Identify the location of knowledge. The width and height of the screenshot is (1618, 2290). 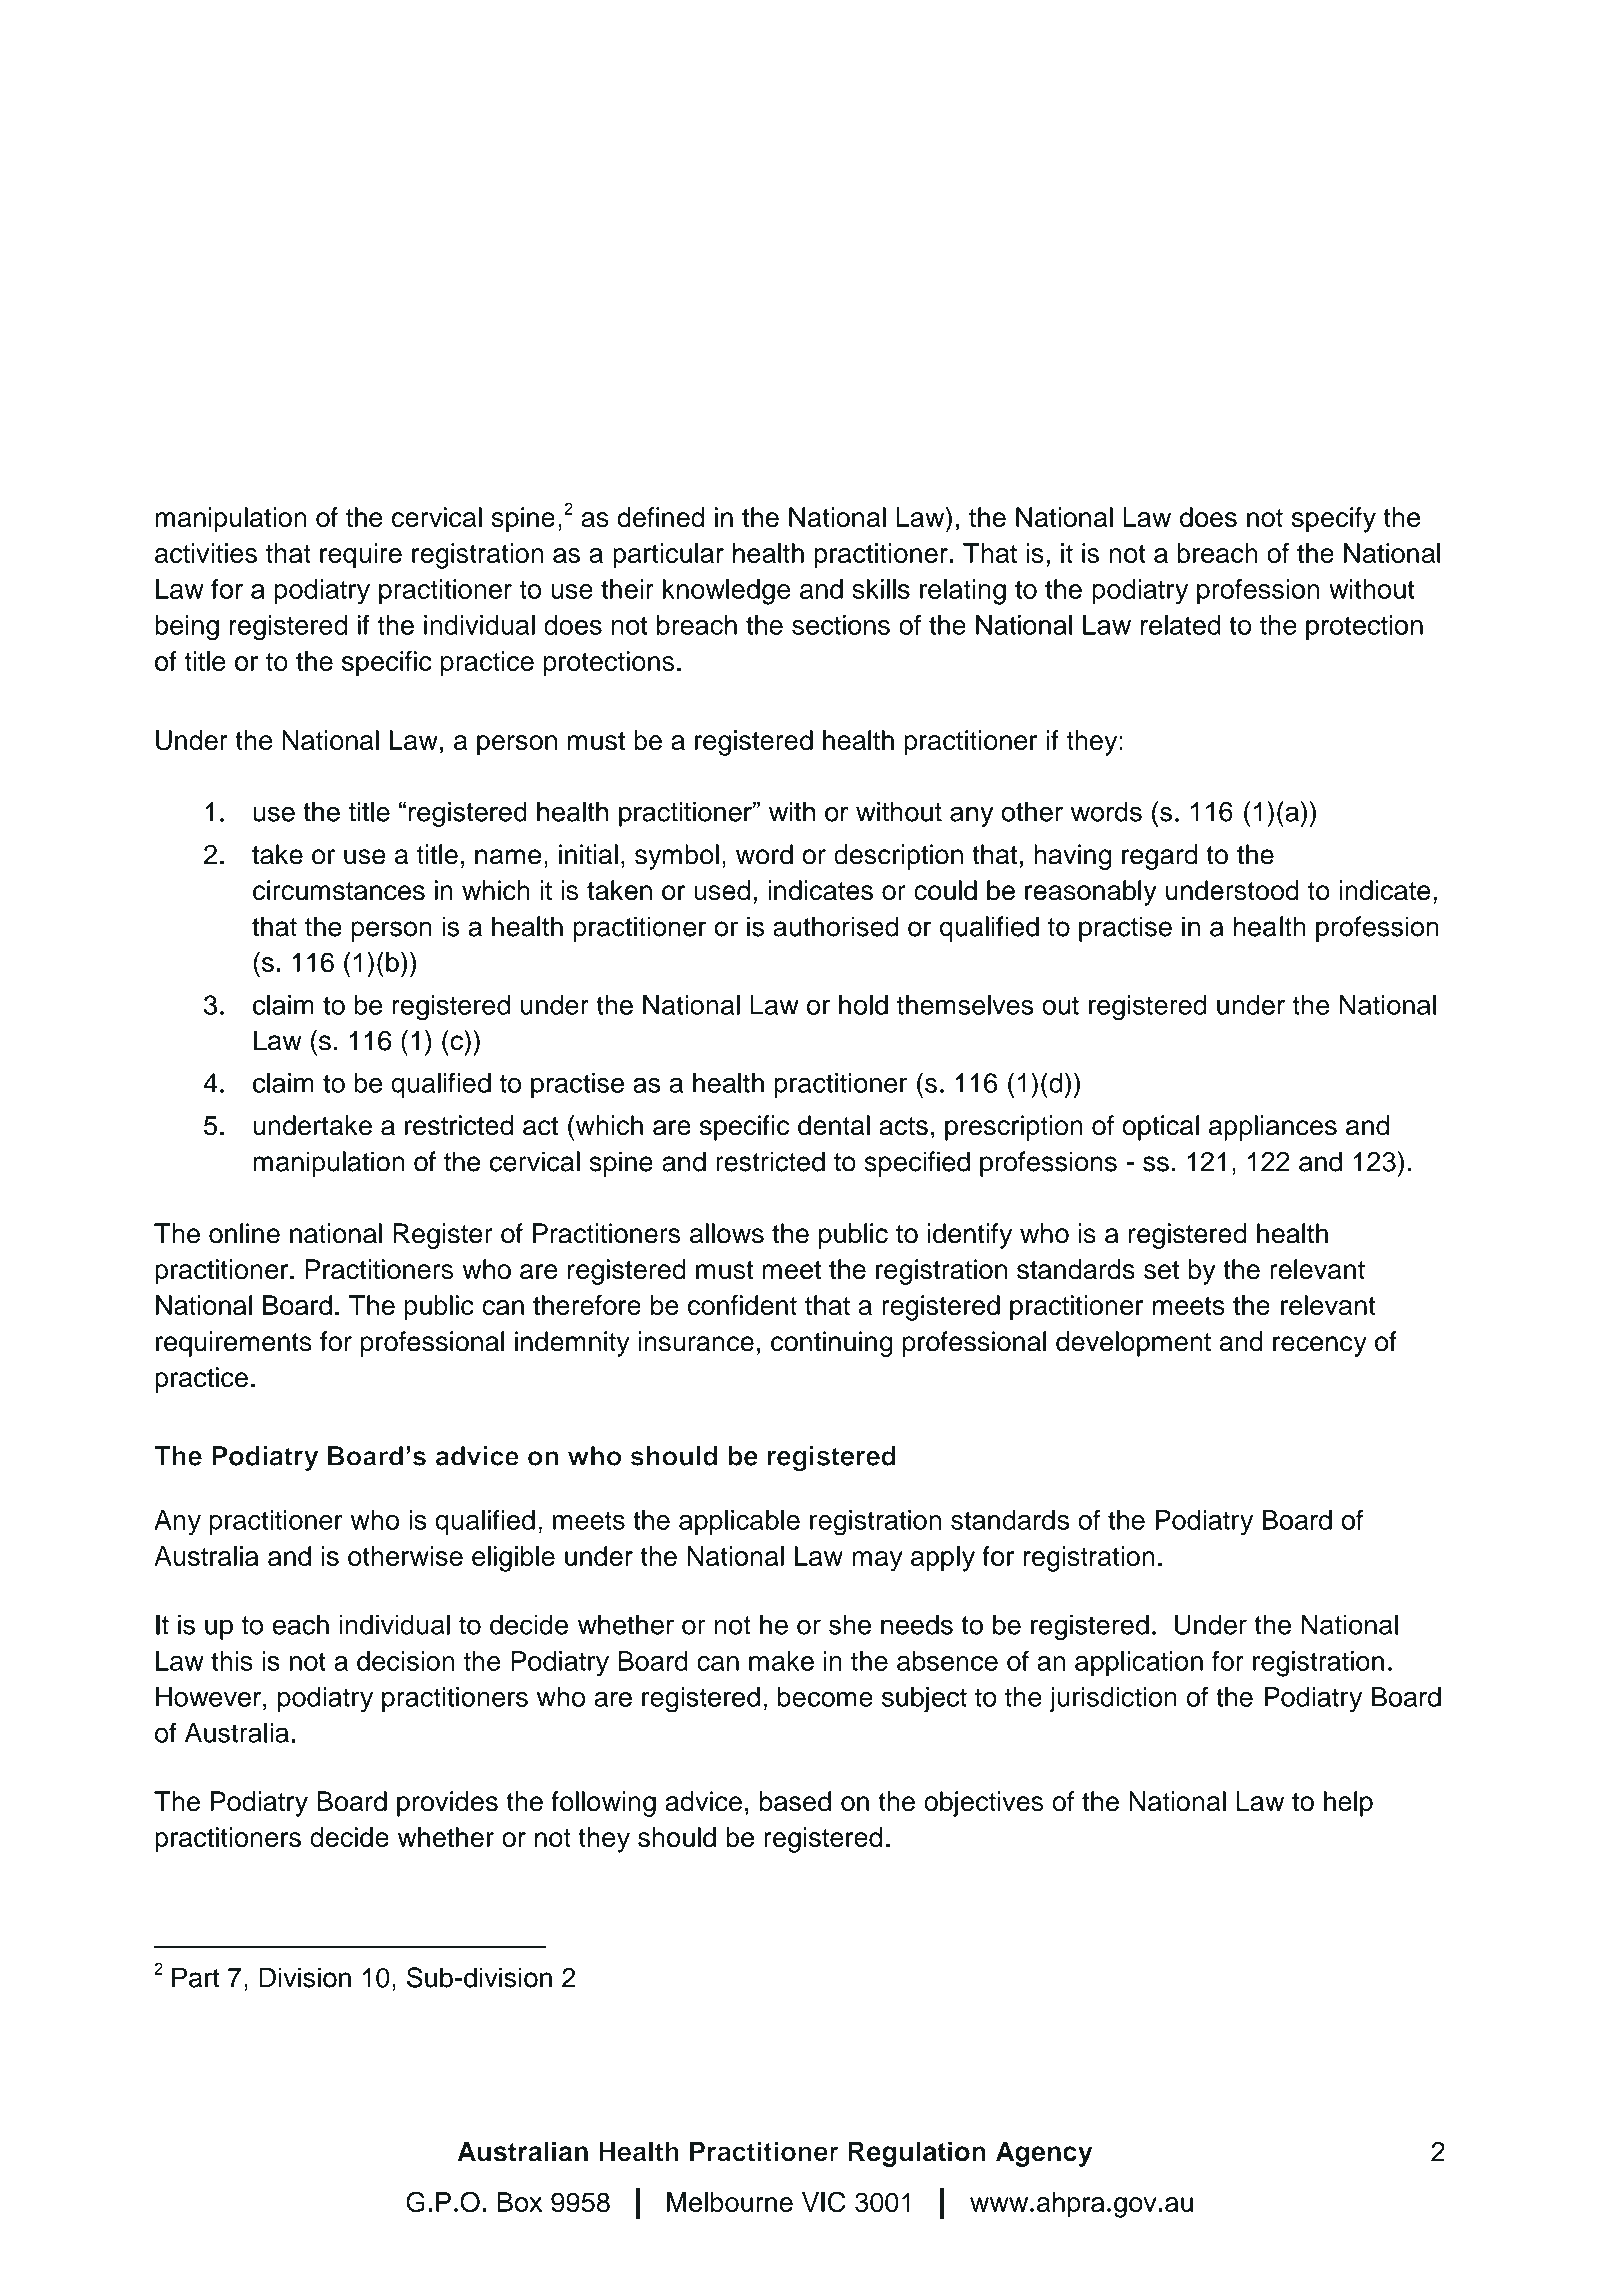
(727, 592).
